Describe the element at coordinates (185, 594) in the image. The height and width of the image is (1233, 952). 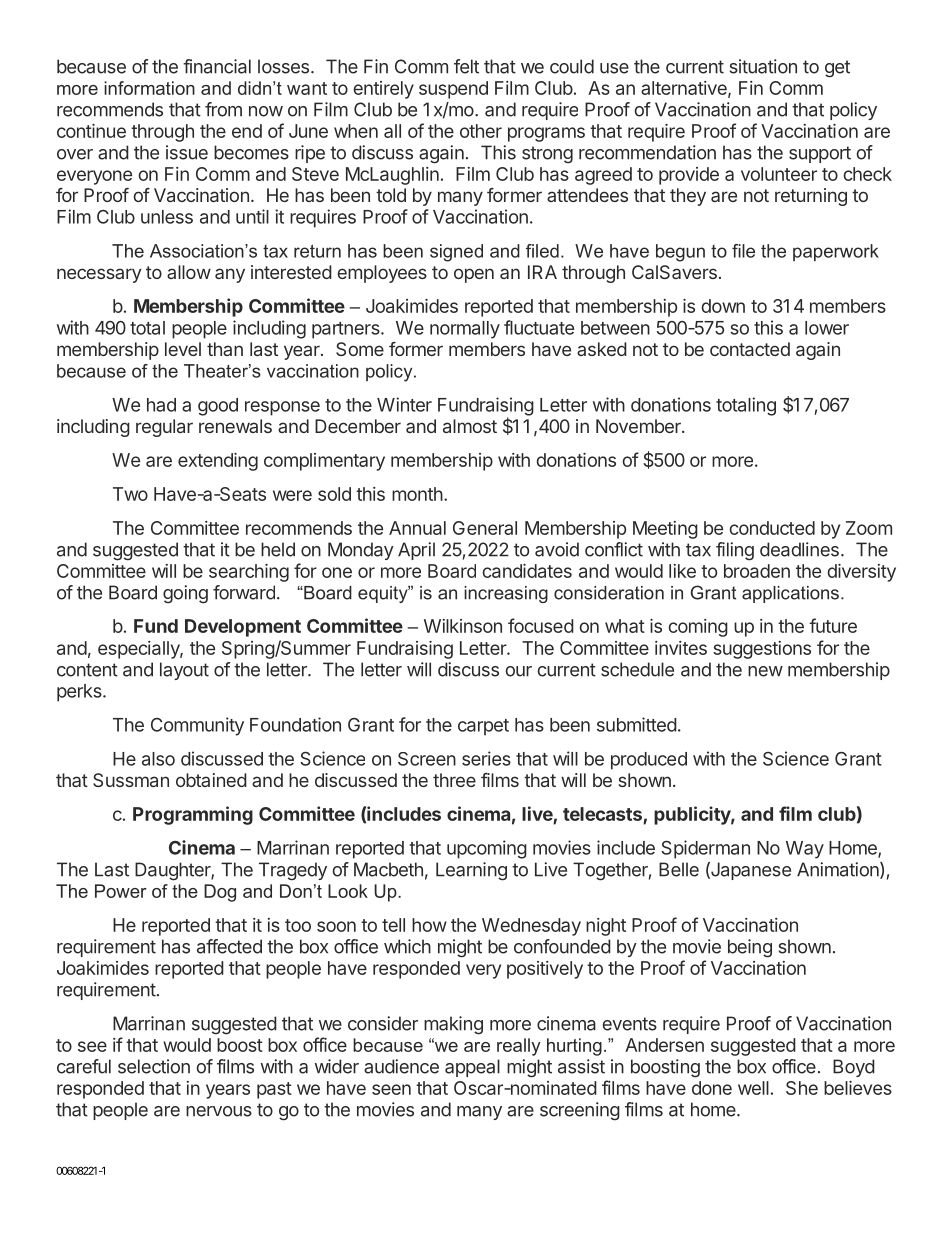
I see `going` at that location.
